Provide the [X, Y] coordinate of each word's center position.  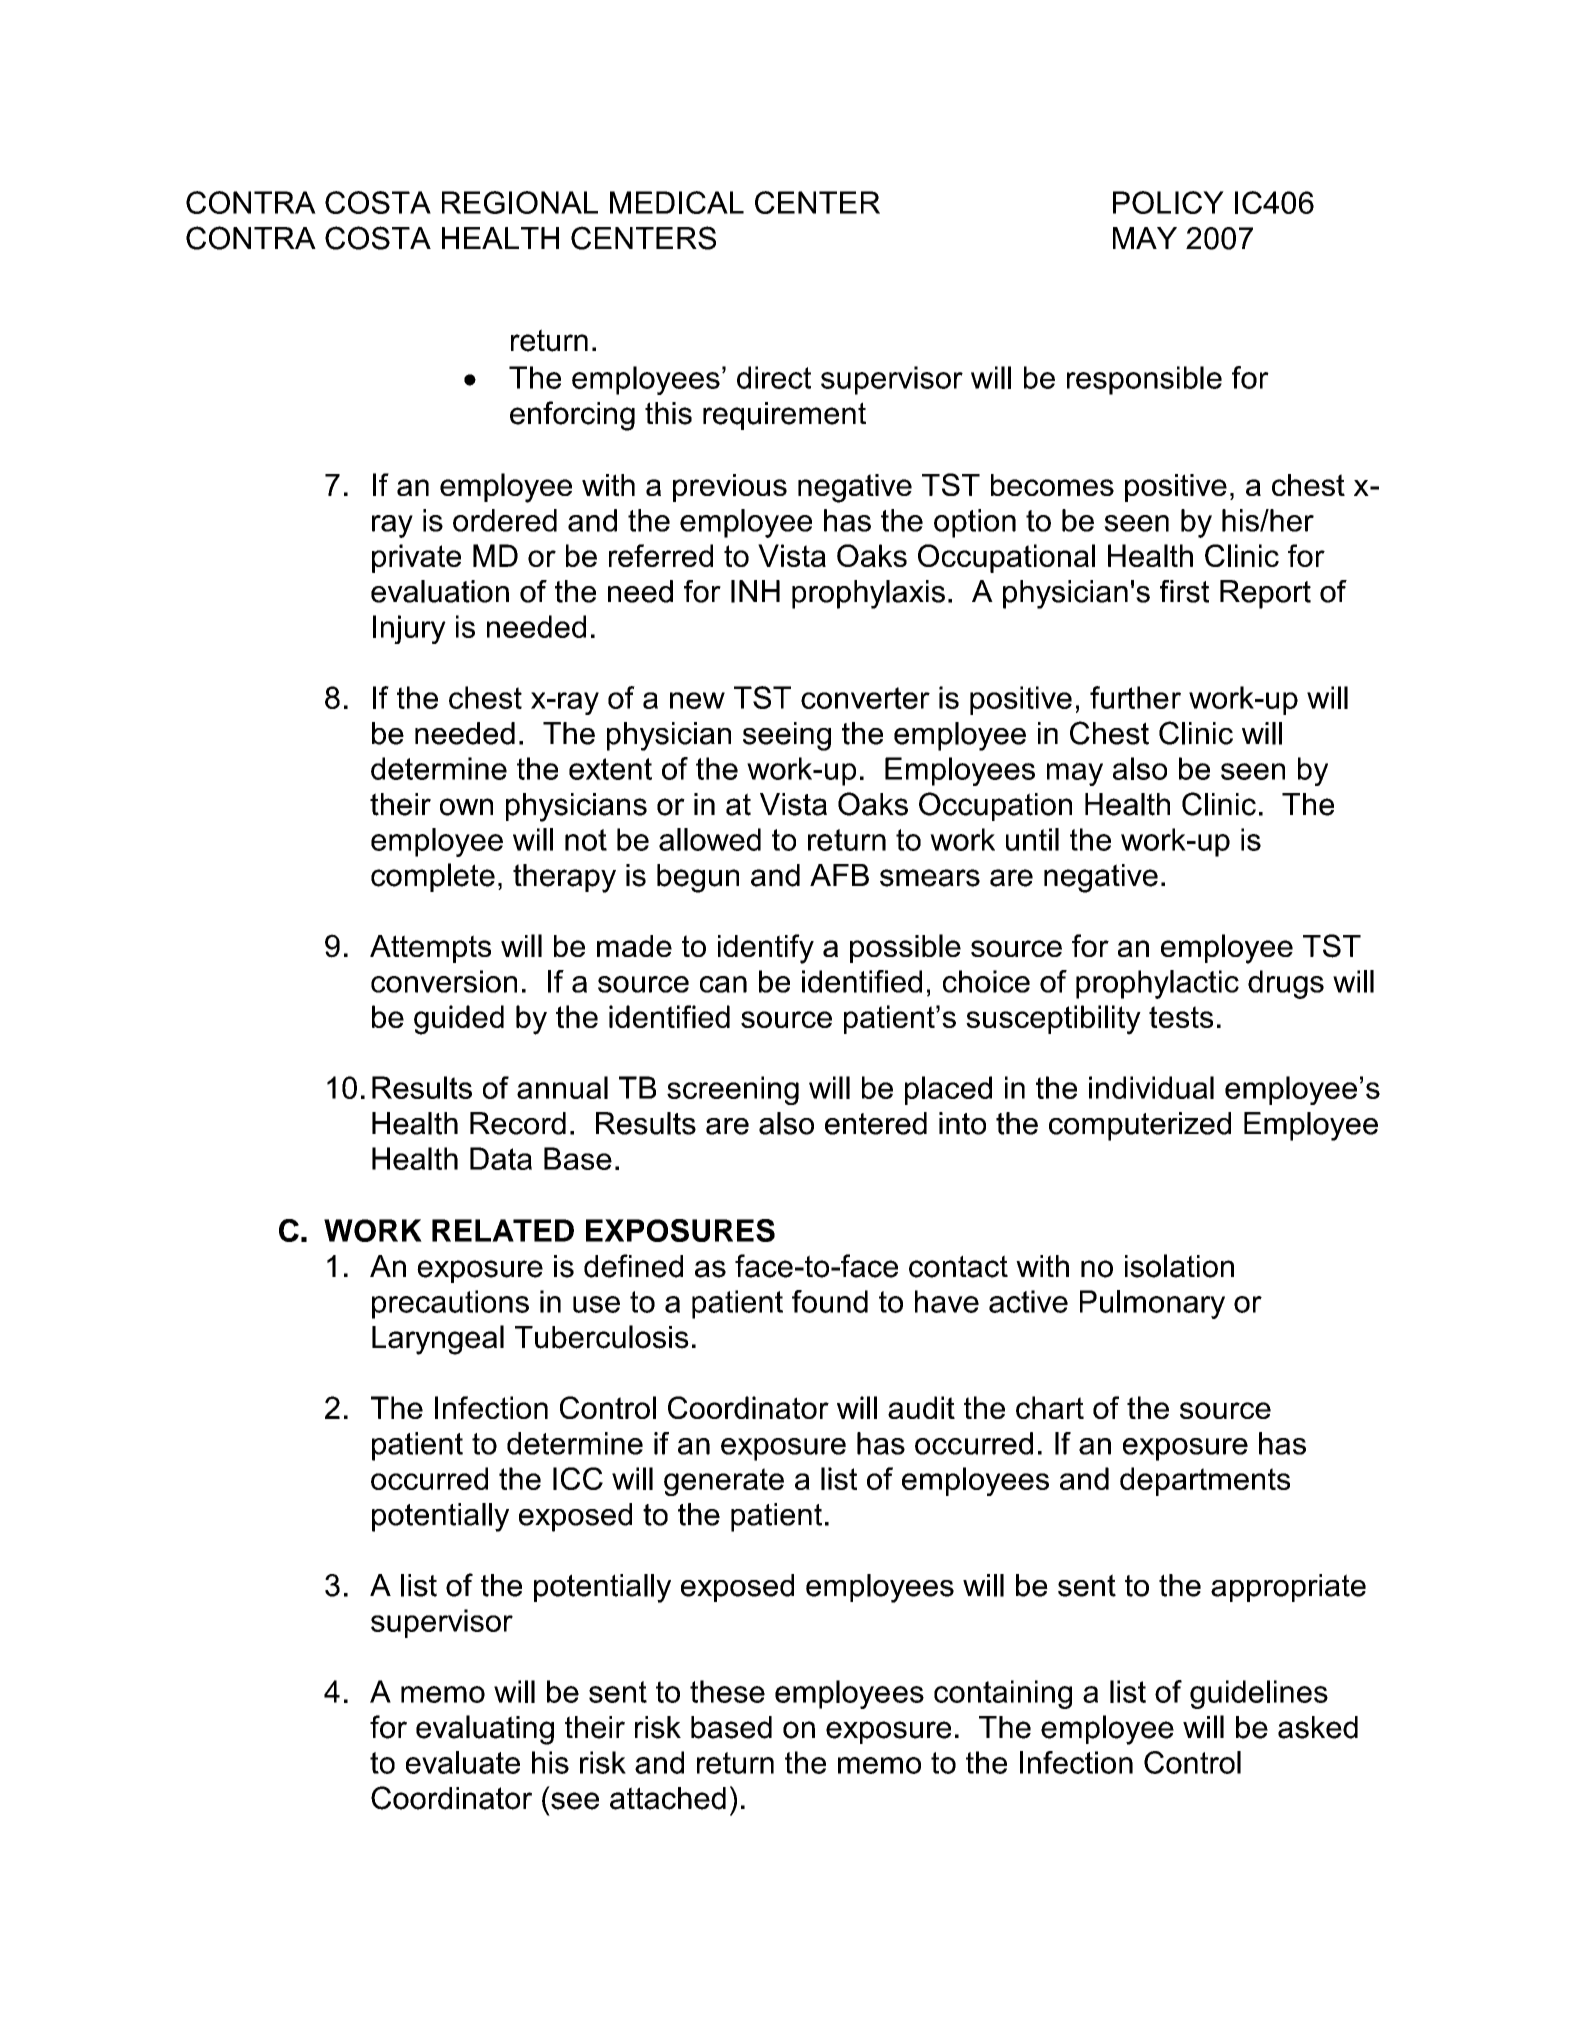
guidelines [1259, 1694]
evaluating [485, 1730]
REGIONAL [520, 202]
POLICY [1168, 202]
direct [774, 377]
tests [1181, 1017]
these [727, 1691]
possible [905, 948]
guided [459, 1020]
